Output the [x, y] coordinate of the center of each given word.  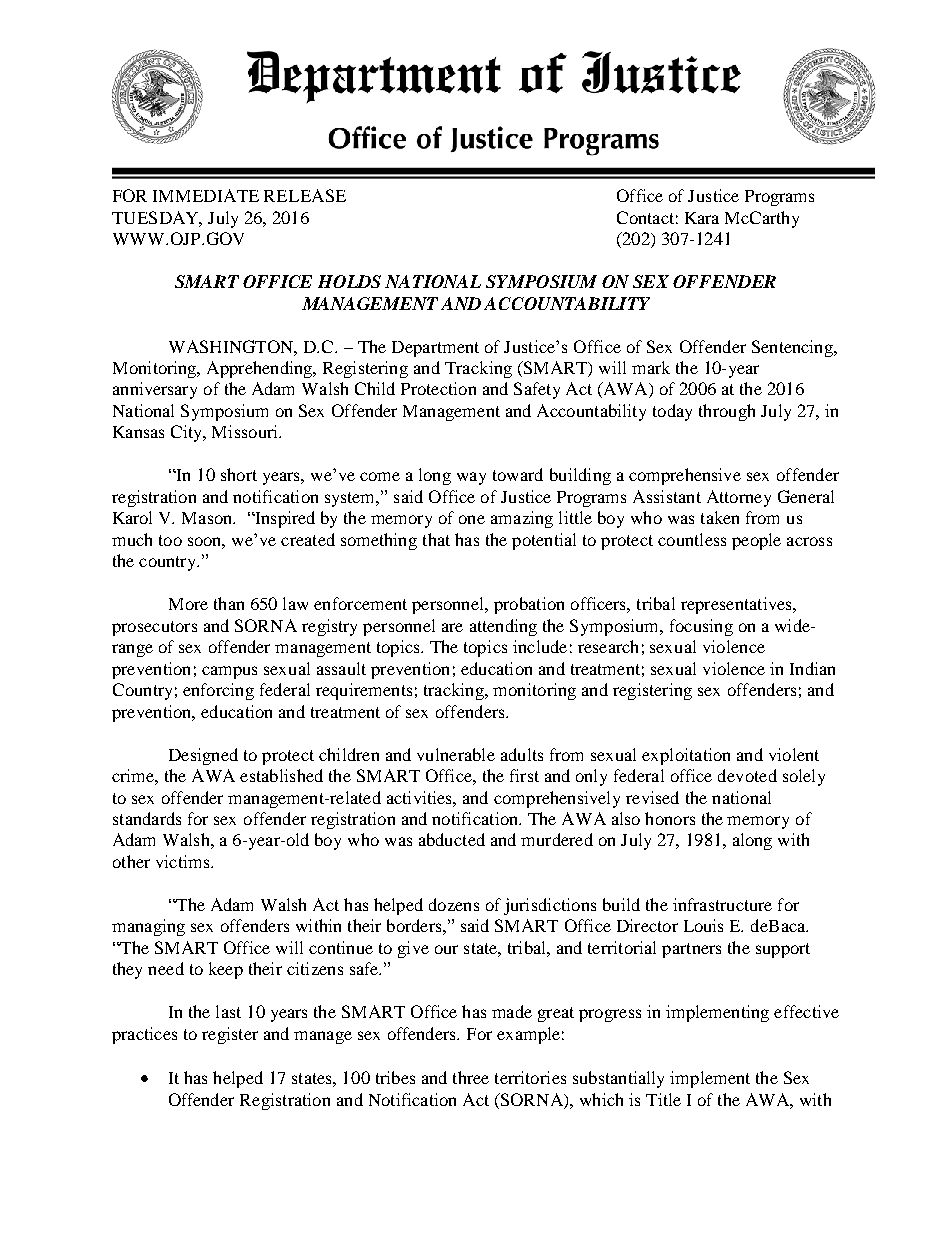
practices [144, 1035]
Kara [702, 218]
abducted [452, 839]
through [727, 412]
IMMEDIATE [206, 195]
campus [229, 672]
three [471, 1077]
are [452, 627]
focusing [701, 627]
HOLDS [349, 281]
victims [184, 861]
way [471, 478]
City [188, 433]
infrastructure [722, 904]
